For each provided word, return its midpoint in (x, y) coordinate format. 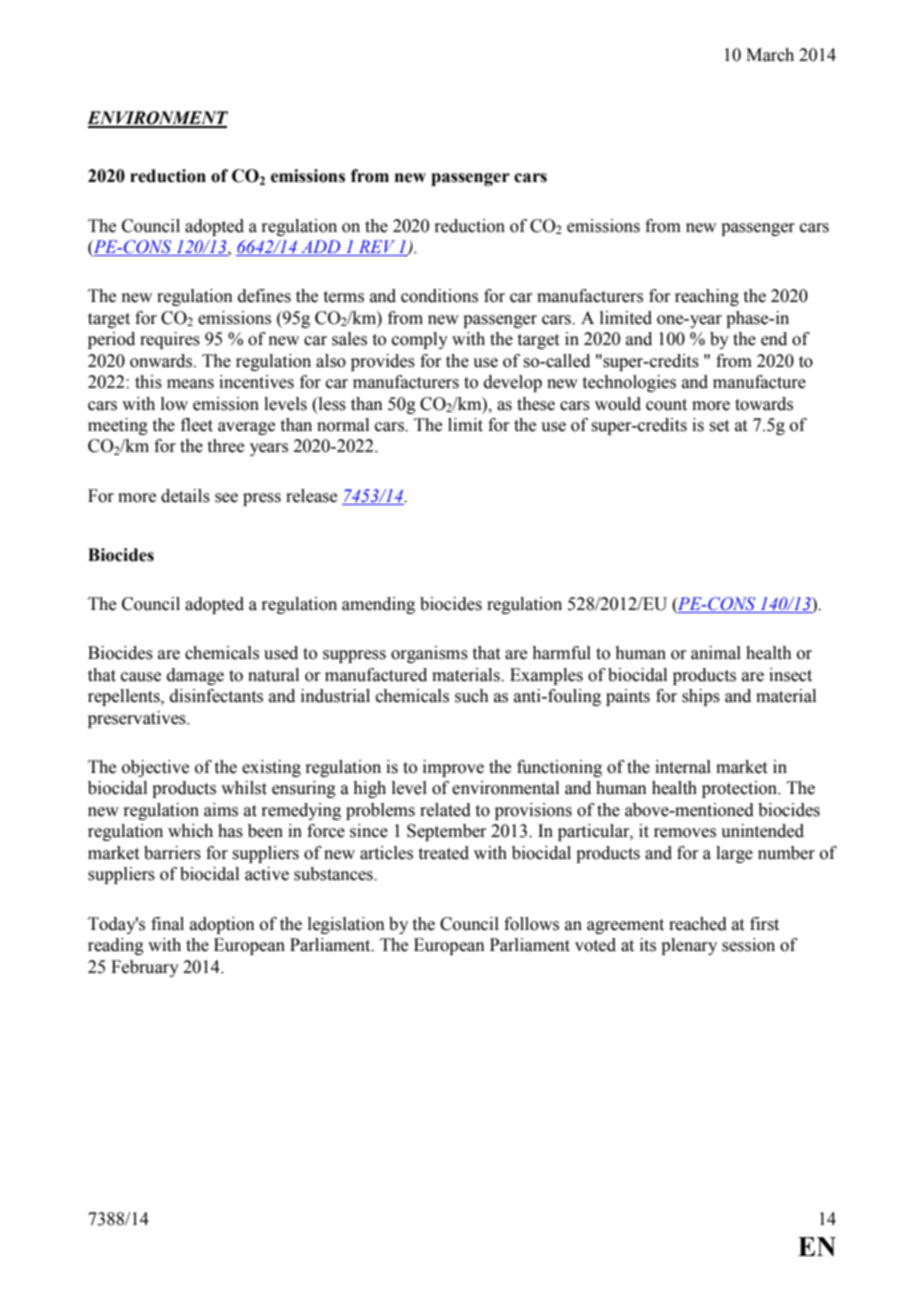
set (719, 426)
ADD (320, 246)
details (185, 496)
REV (377, 248)
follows (531, 924)
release (311, 496)
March (770, 55)
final (167, 924)
